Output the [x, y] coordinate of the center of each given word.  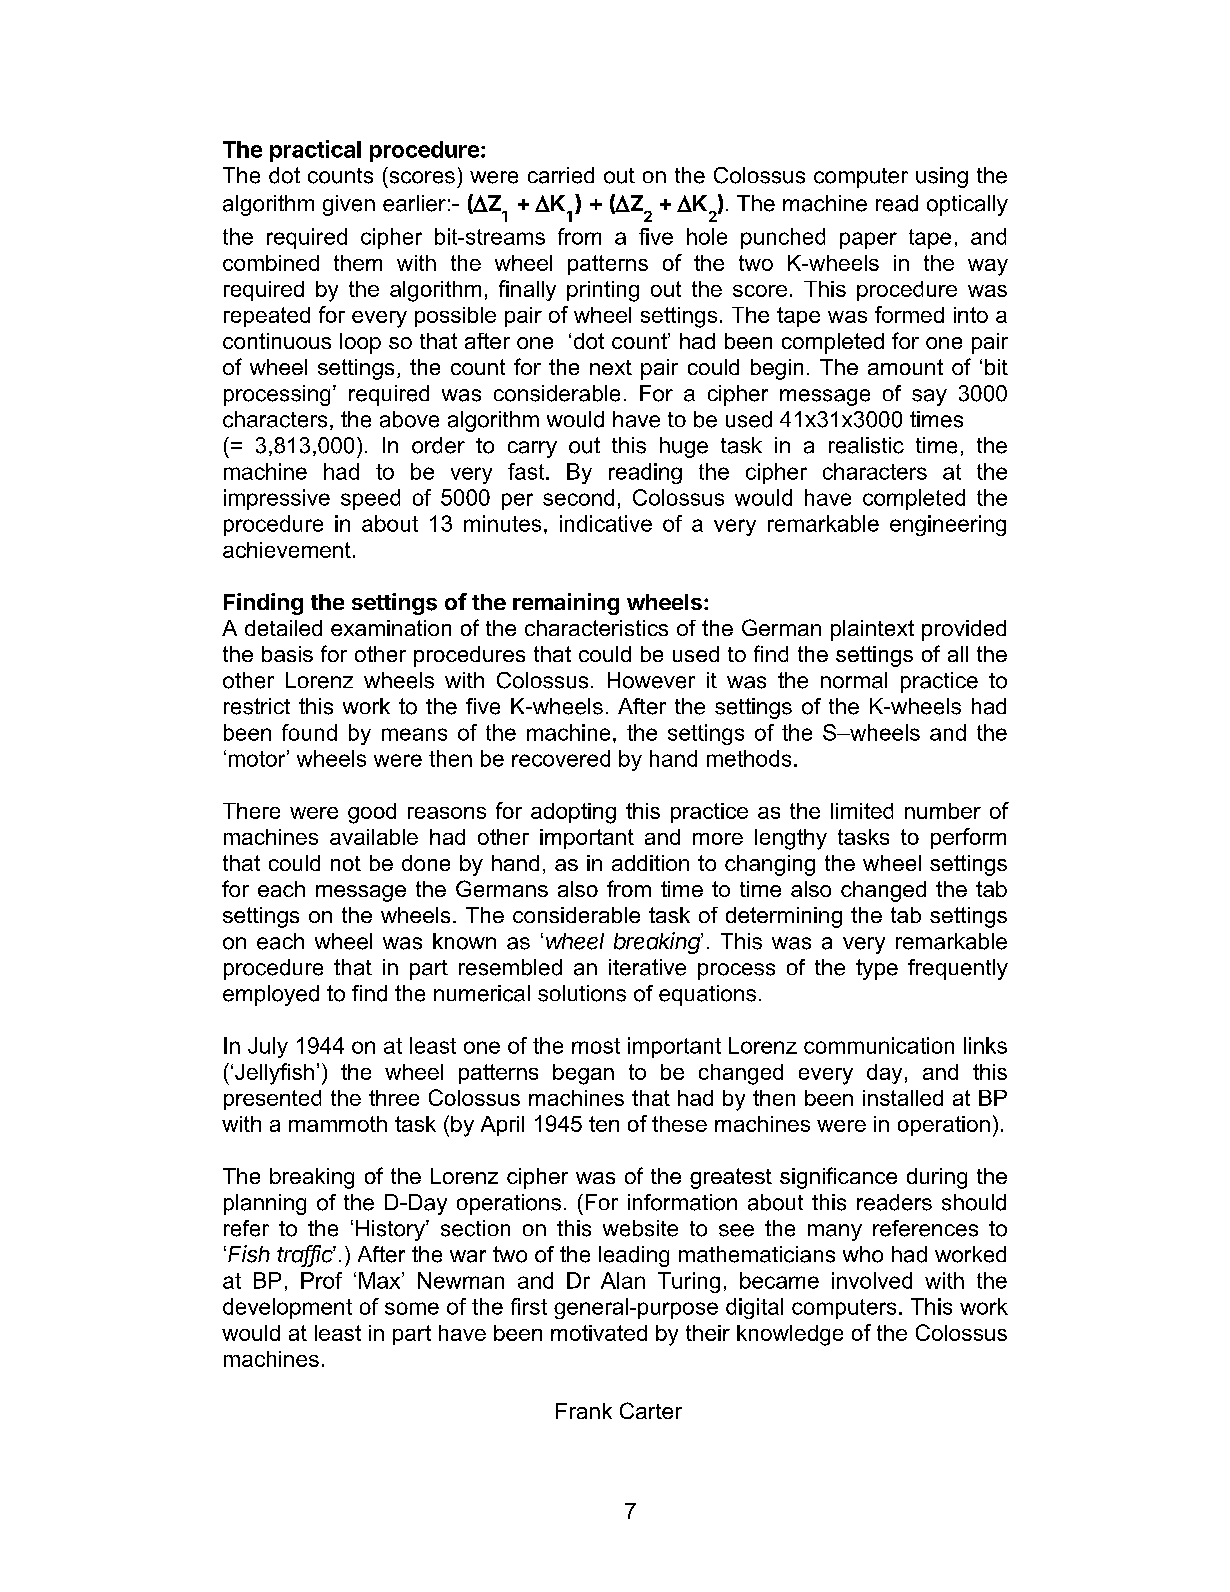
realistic [866, 445]
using [942, 177]
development [287, 1308]
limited [862, 811]
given [349, 205]
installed [903, 1098]
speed [370, 499]
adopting [573, 813]
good [372, 813]
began [583, 1074]
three [394, 1098]
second [578, 497]
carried [561, 175]
